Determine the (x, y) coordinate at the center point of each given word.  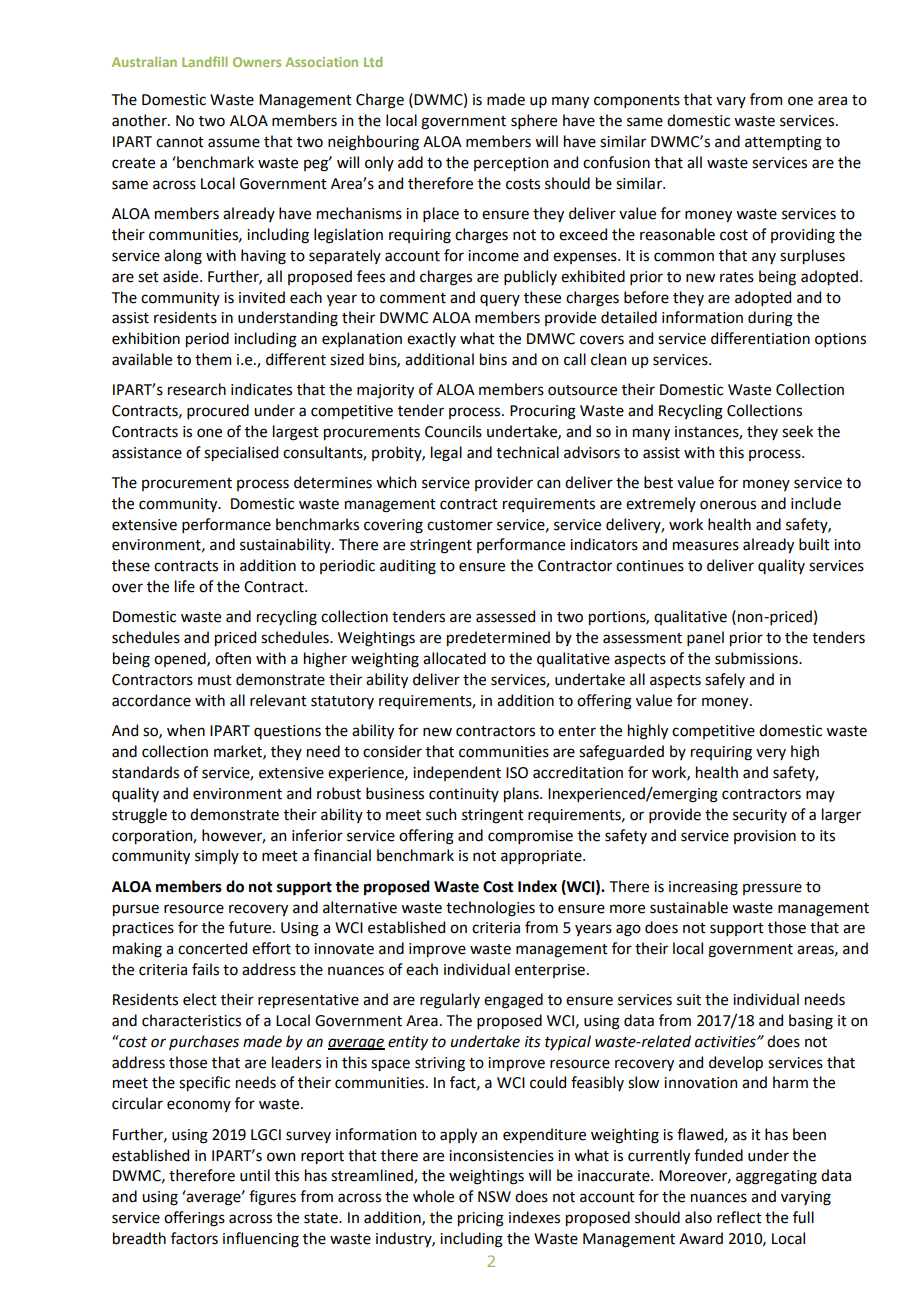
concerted (212, 948)
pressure (772, 889)
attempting (783, 143)
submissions (757, 658)
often (233, 658)
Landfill (205, 61)
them (213, 359)
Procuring (543, 412)
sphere (534, 121)
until (255, 1175)
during (770, 319)
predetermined (498, 638)
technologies (490, 909)
